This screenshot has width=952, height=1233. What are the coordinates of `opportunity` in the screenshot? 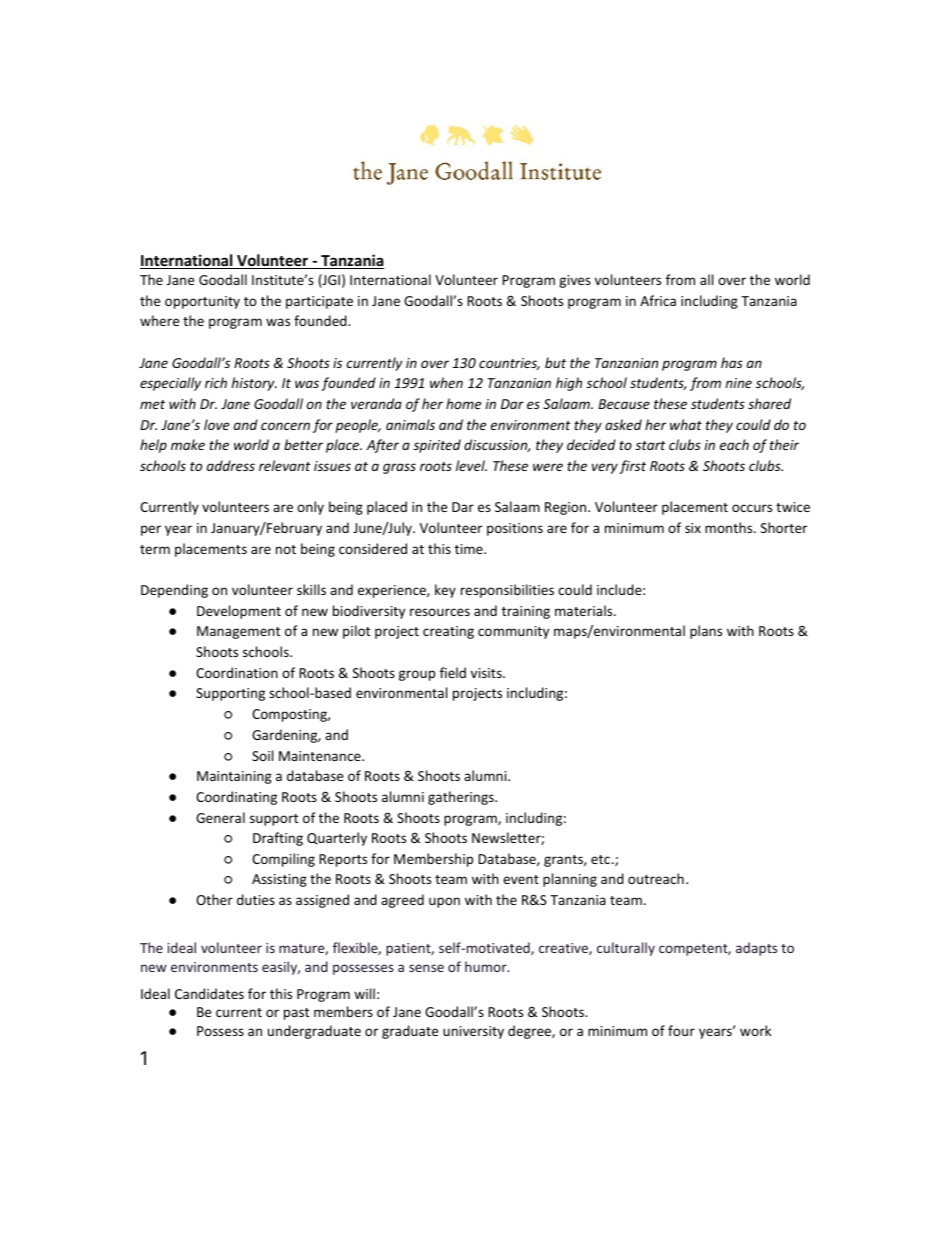 It's located at (202, 302).
